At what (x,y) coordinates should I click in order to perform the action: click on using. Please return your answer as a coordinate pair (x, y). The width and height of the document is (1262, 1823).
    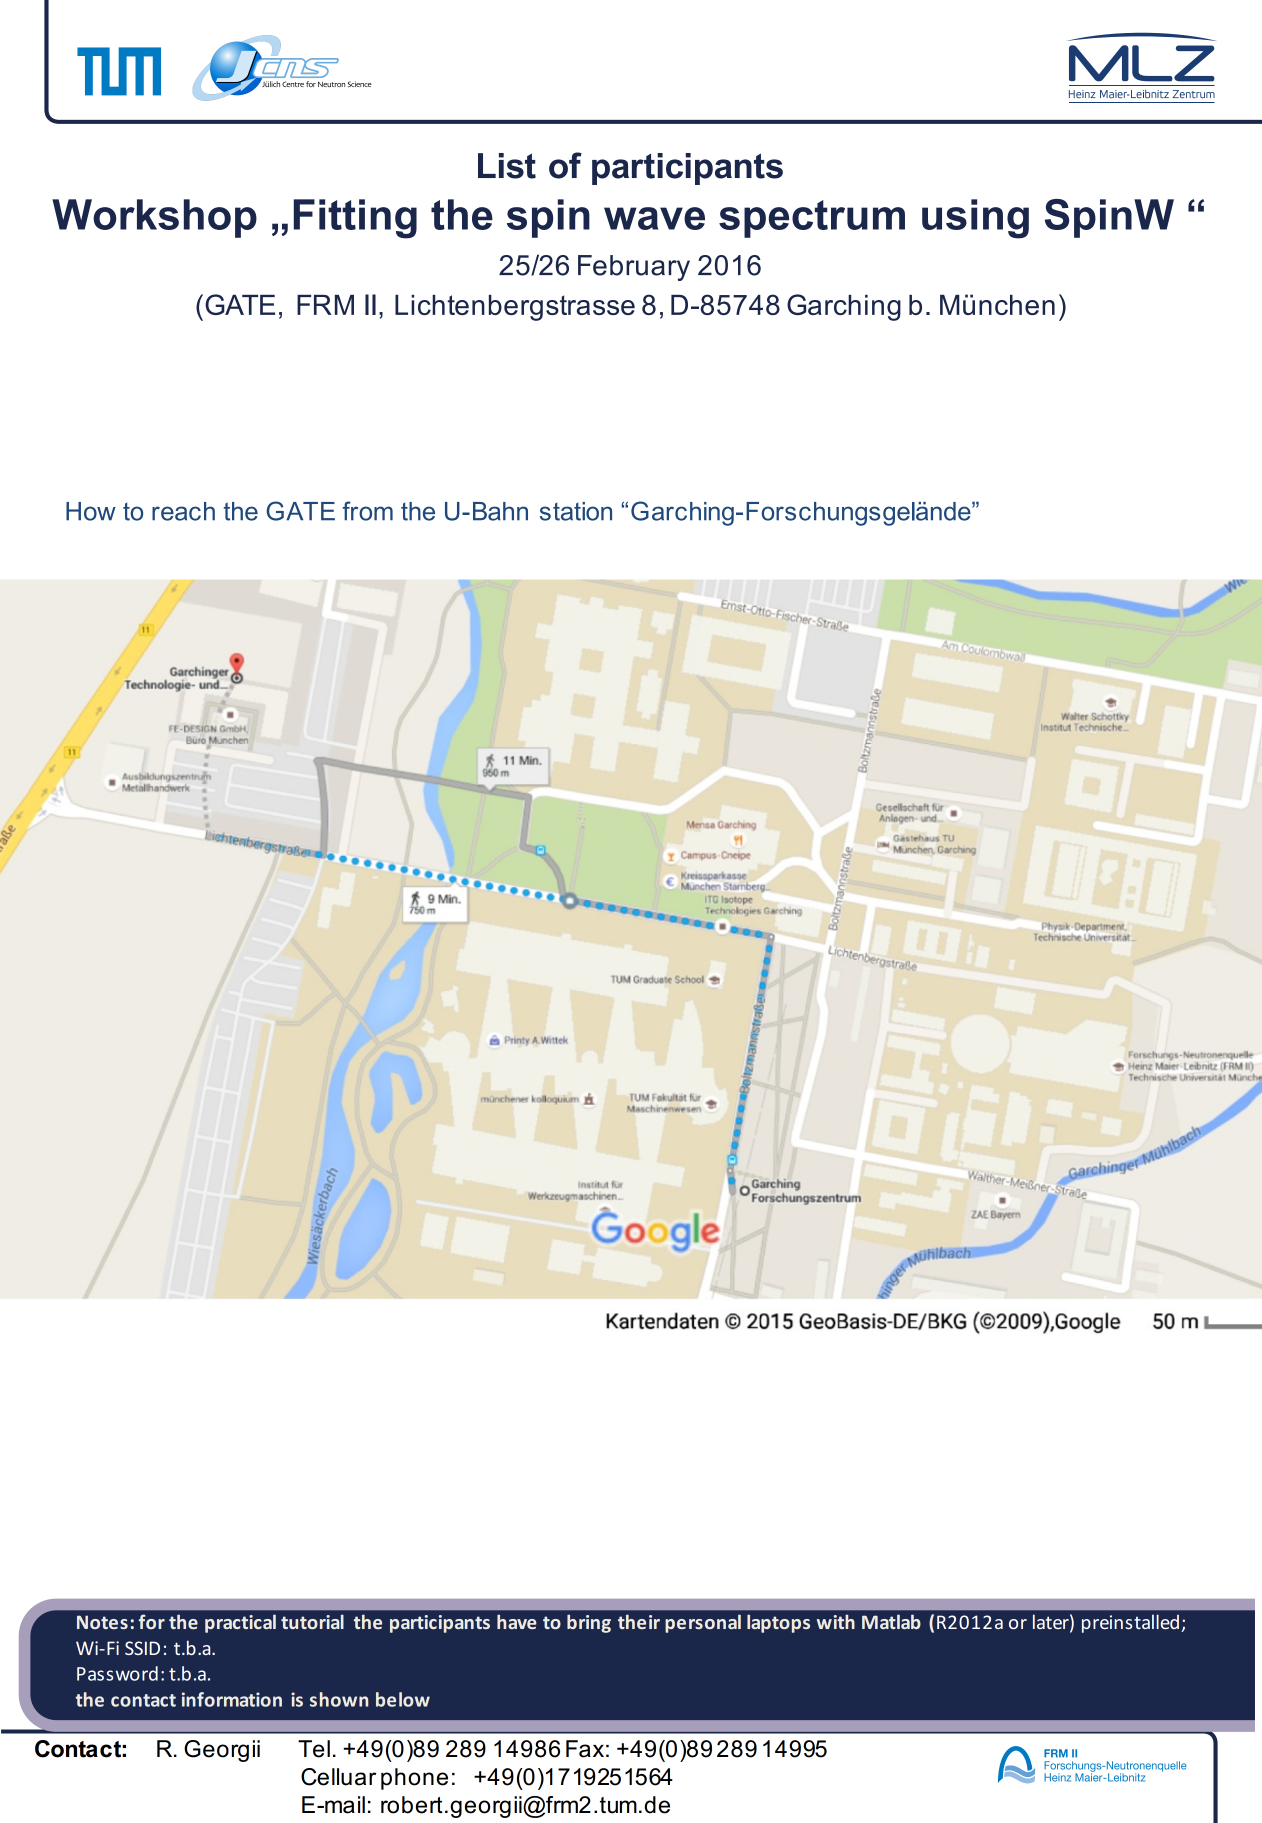
    Looking at the image, I should click on (975, 219).
